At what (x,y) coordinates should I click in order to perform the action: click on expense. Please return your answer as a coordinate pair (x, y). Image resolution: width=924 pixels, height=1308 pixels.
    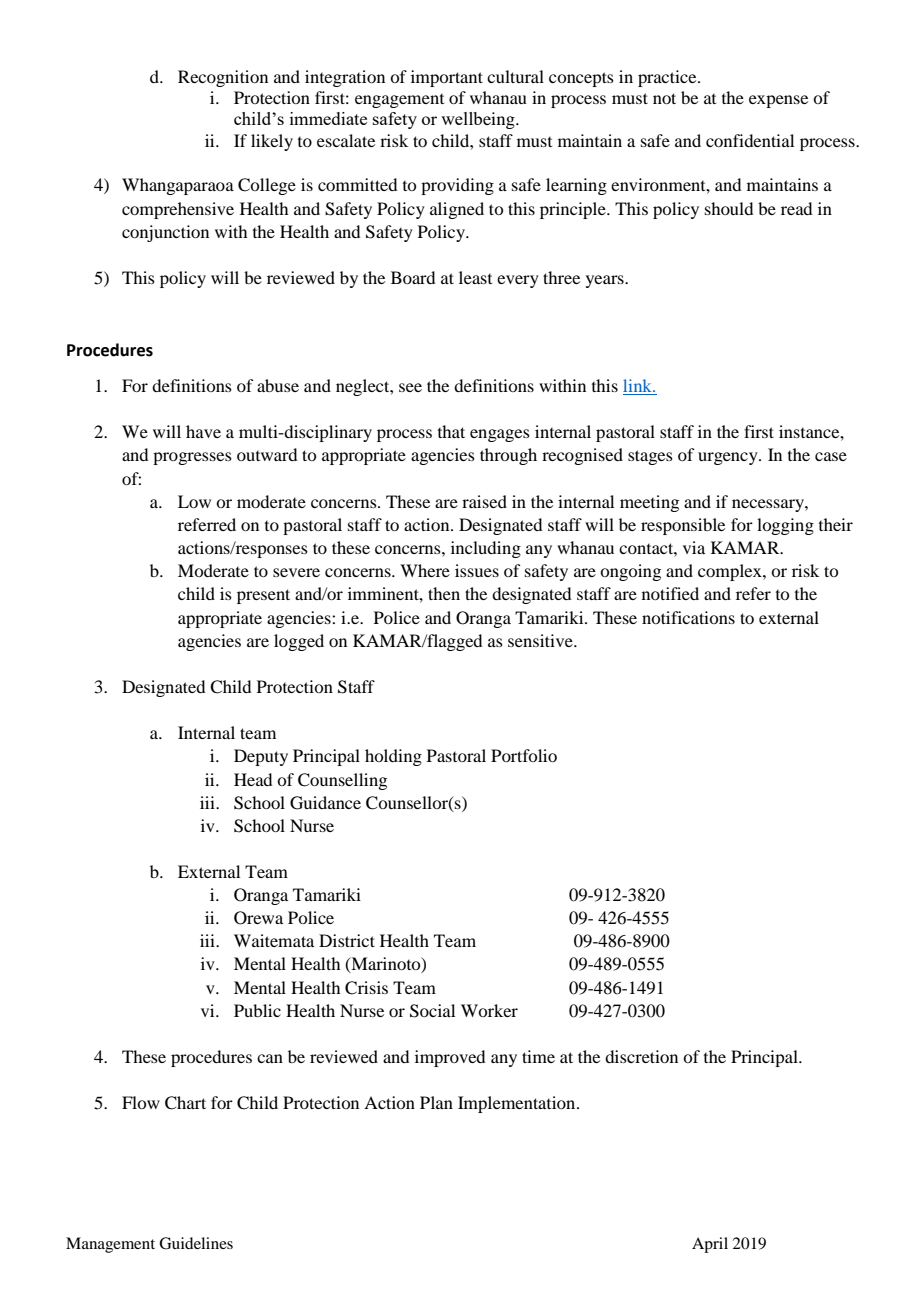
    Looking at the image, I should click on (778, 101).
